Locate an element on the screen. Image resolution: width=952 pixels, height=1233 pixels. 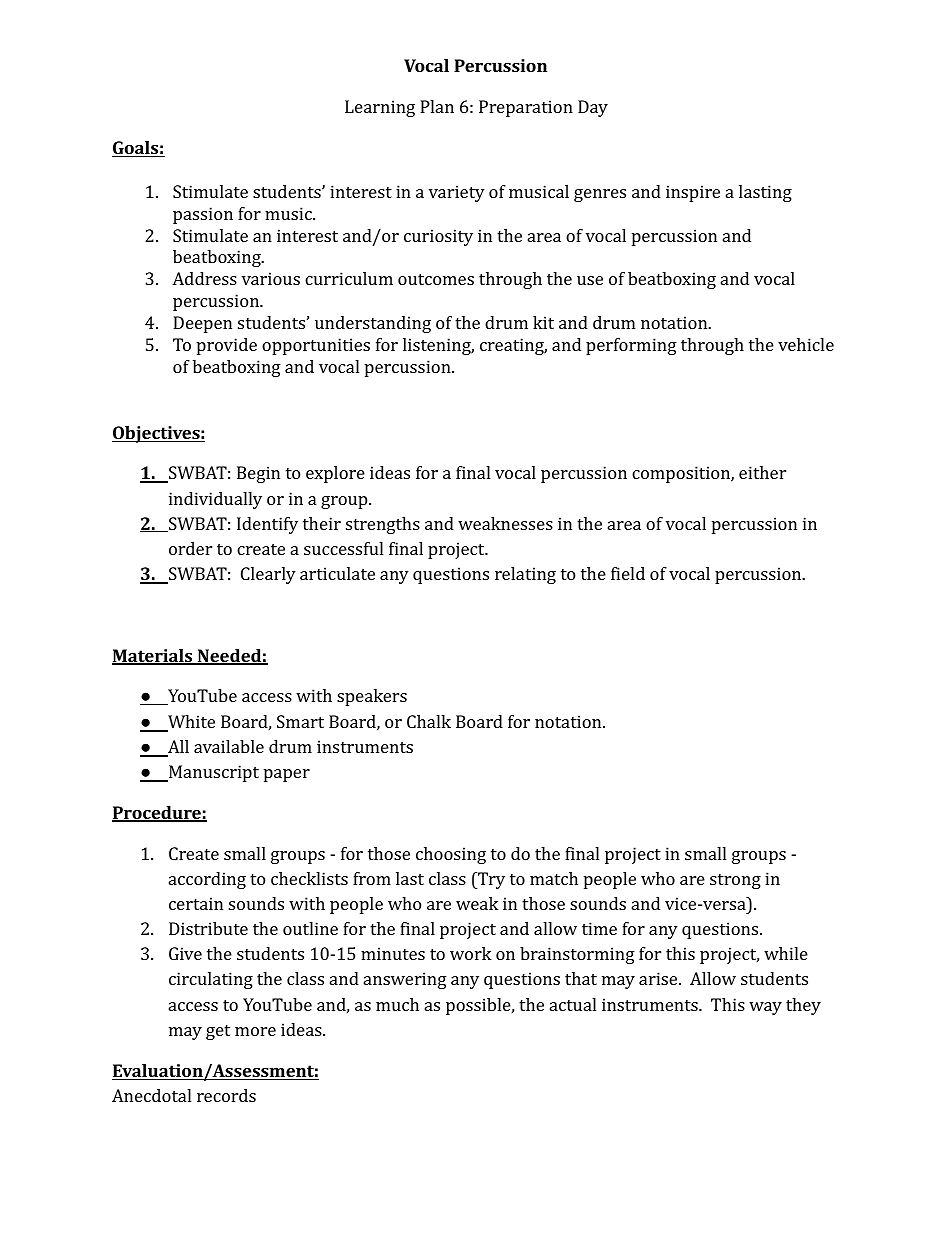
records is located at coordinates (226, 1095).
